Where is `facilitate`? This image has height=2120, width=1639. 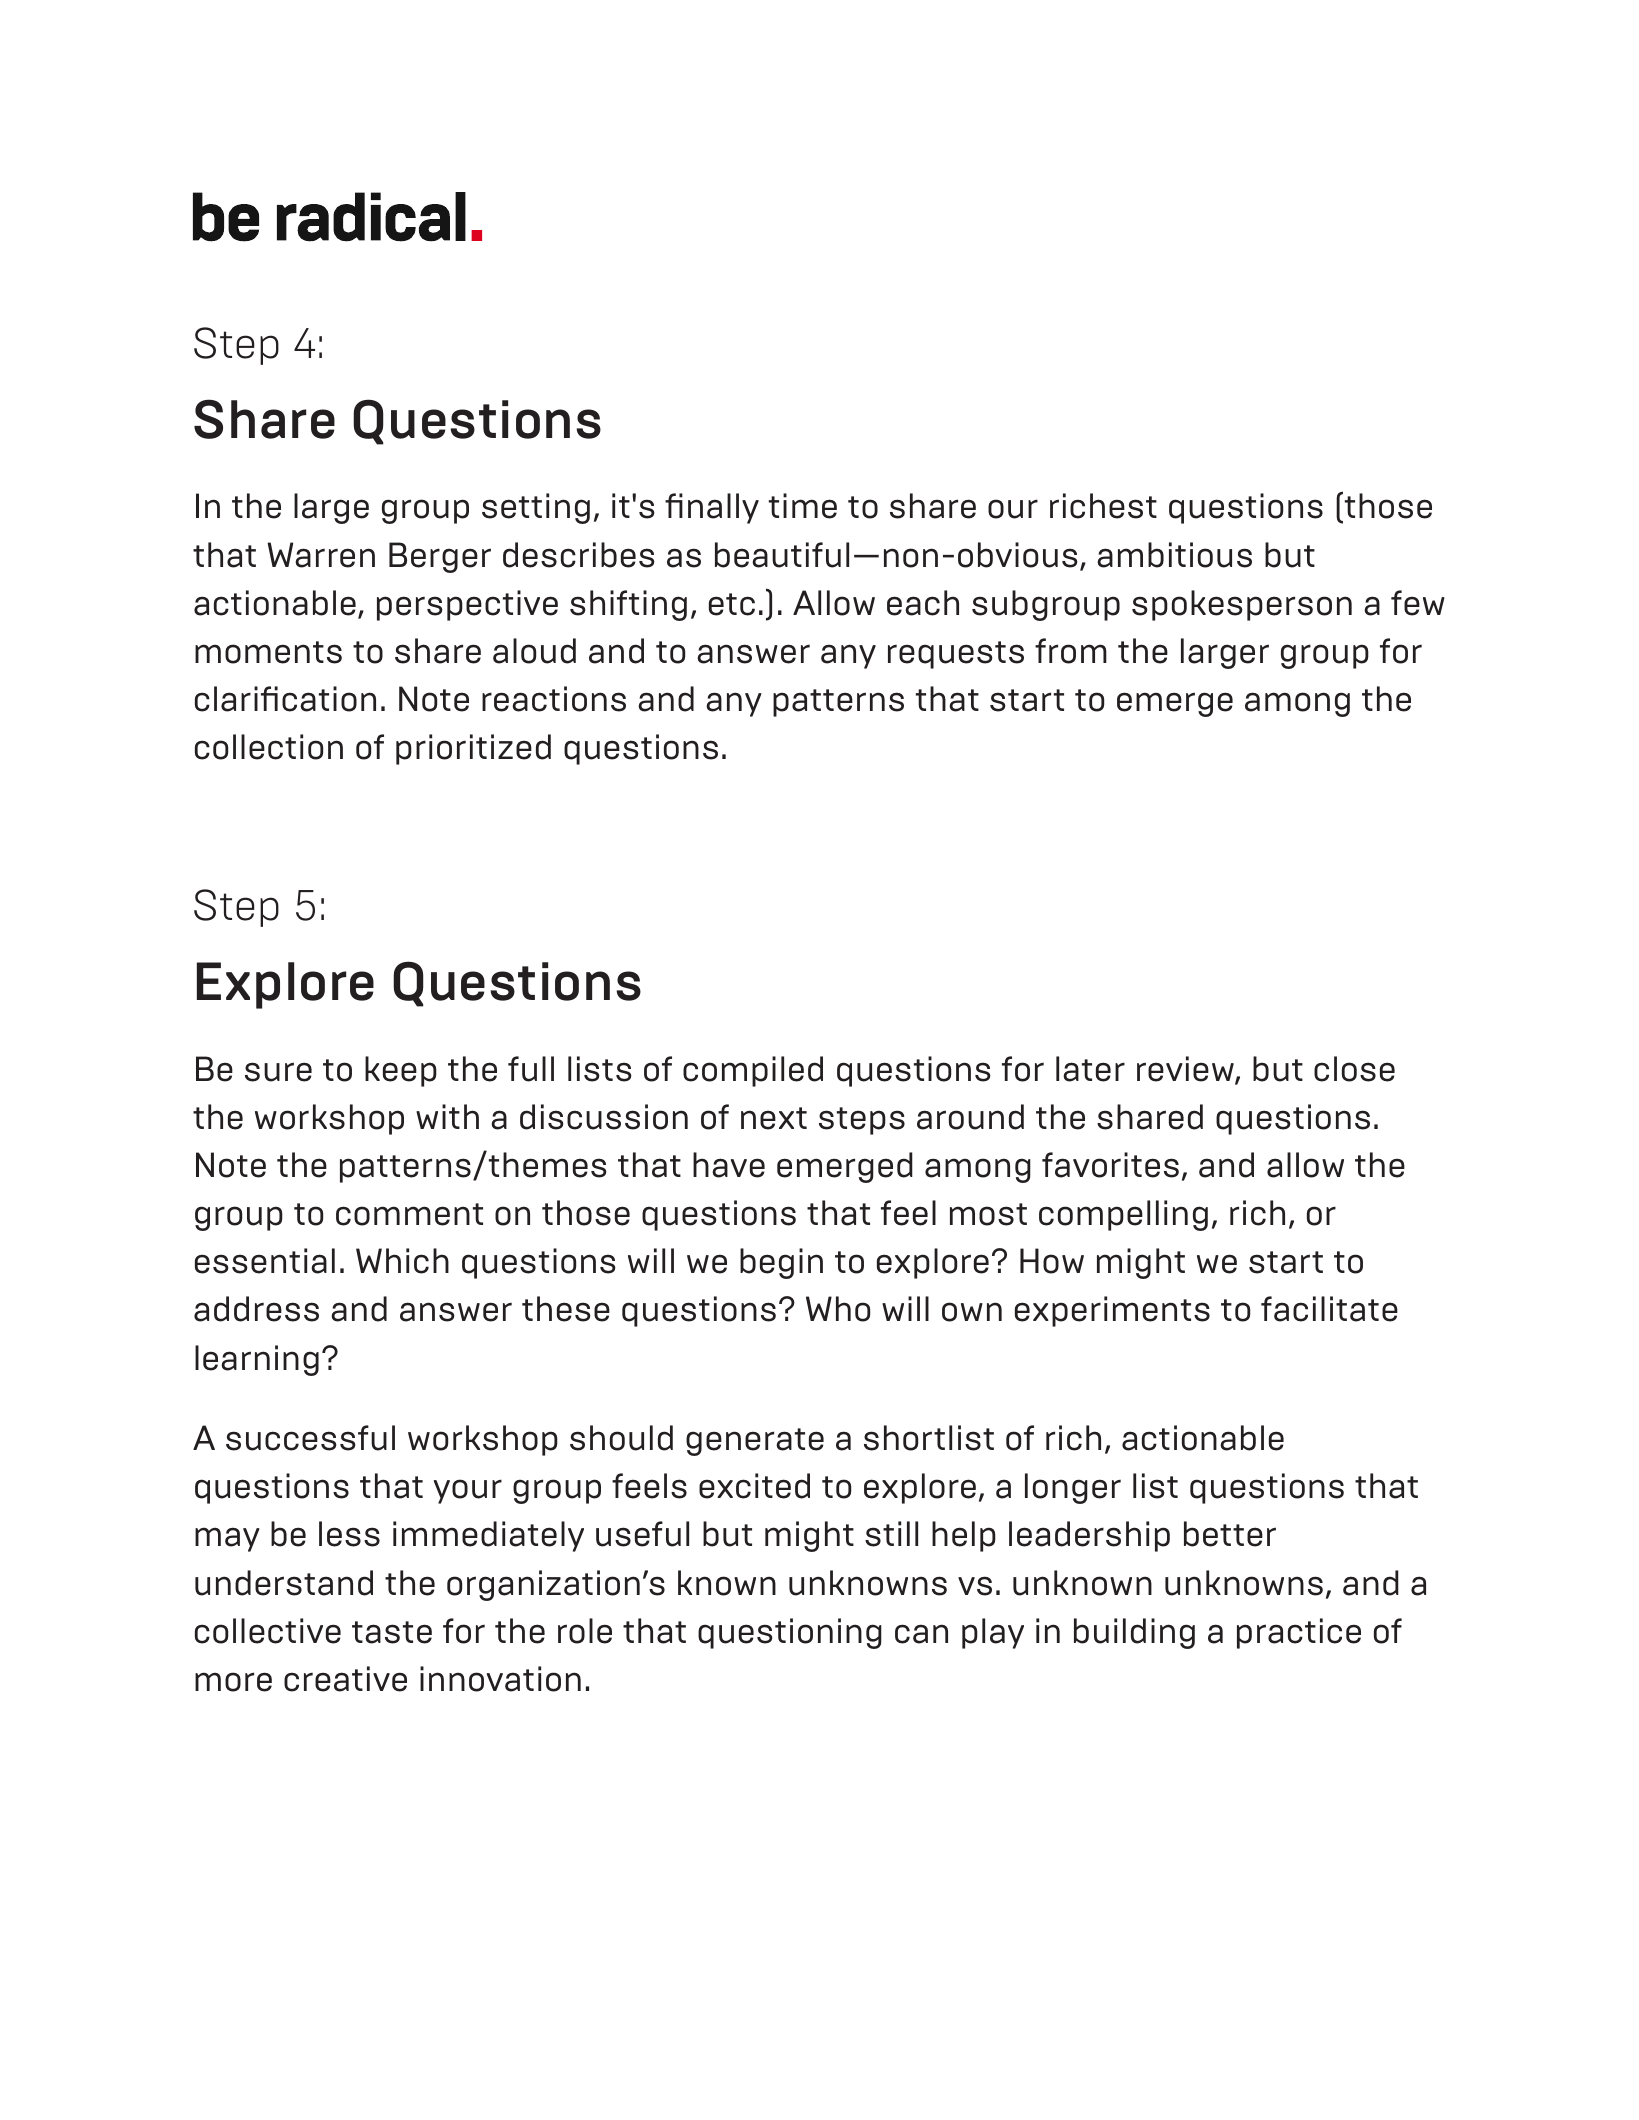
facilitate is located at coordinates (1329, 1309).
